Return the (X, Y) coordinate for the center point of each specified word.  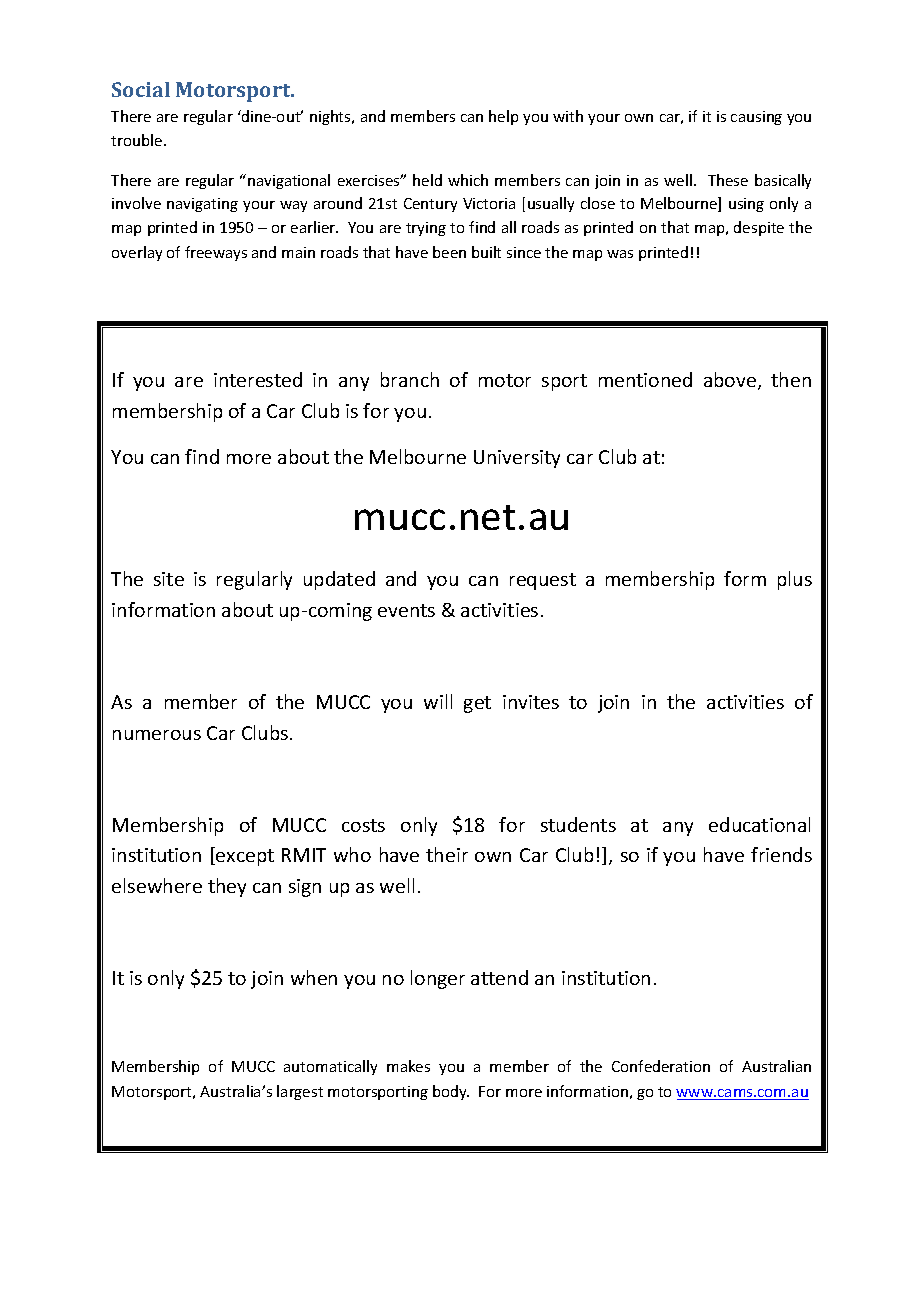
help (503, 117)
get (477, 704)
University (517, 459)
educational (759, 824)
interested (258, 379)
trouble (138, 140)
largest (300, 1092)
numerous (157, 735)
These (728, 180)
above (731, 381)
